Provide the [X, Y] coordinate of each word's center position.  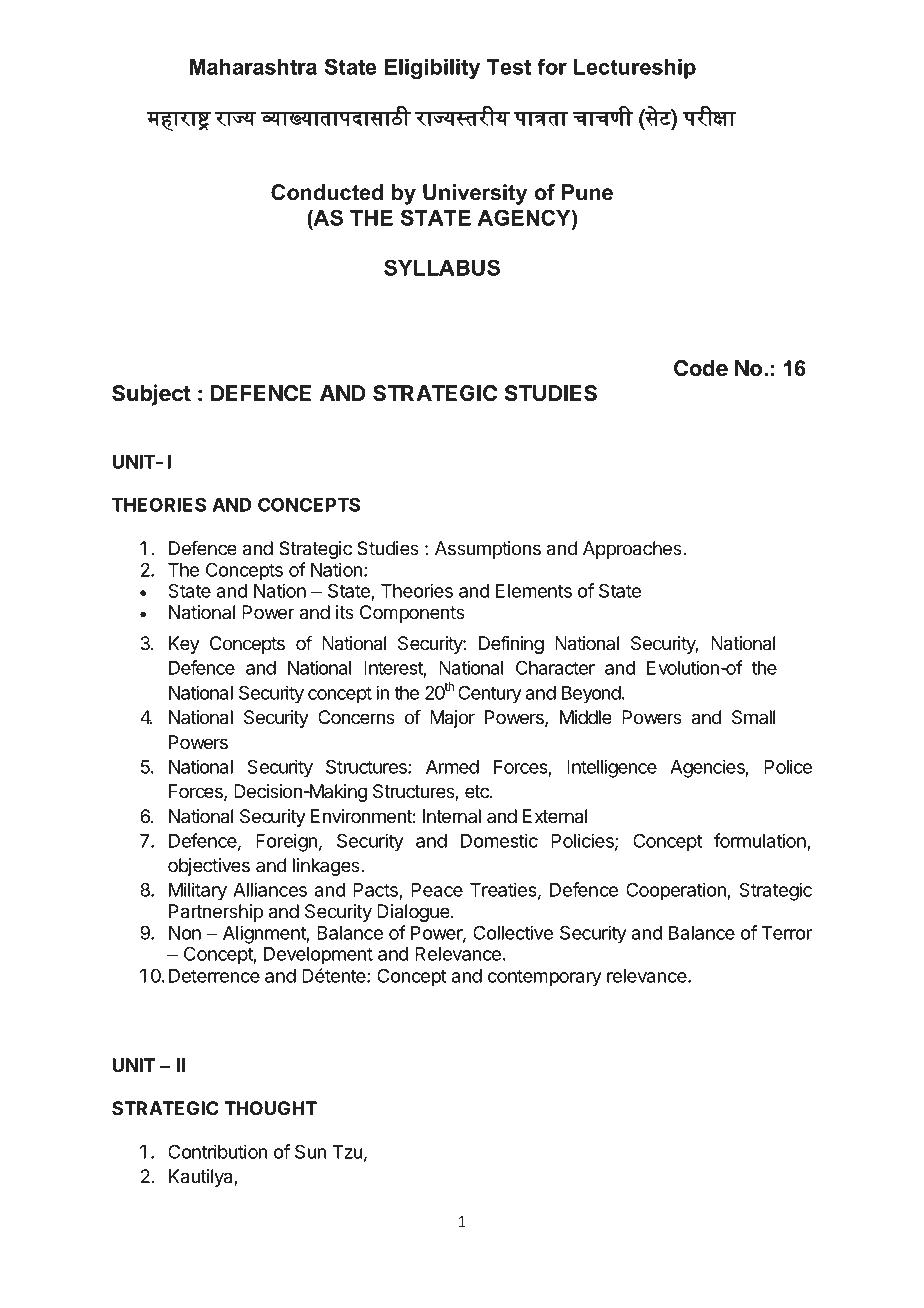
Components [412, 614]
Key [184, 645]
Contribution [217, 1151]
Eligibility [432, 69]
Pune [587, 192]
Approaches [633, 550]
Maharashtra [253, 67]
